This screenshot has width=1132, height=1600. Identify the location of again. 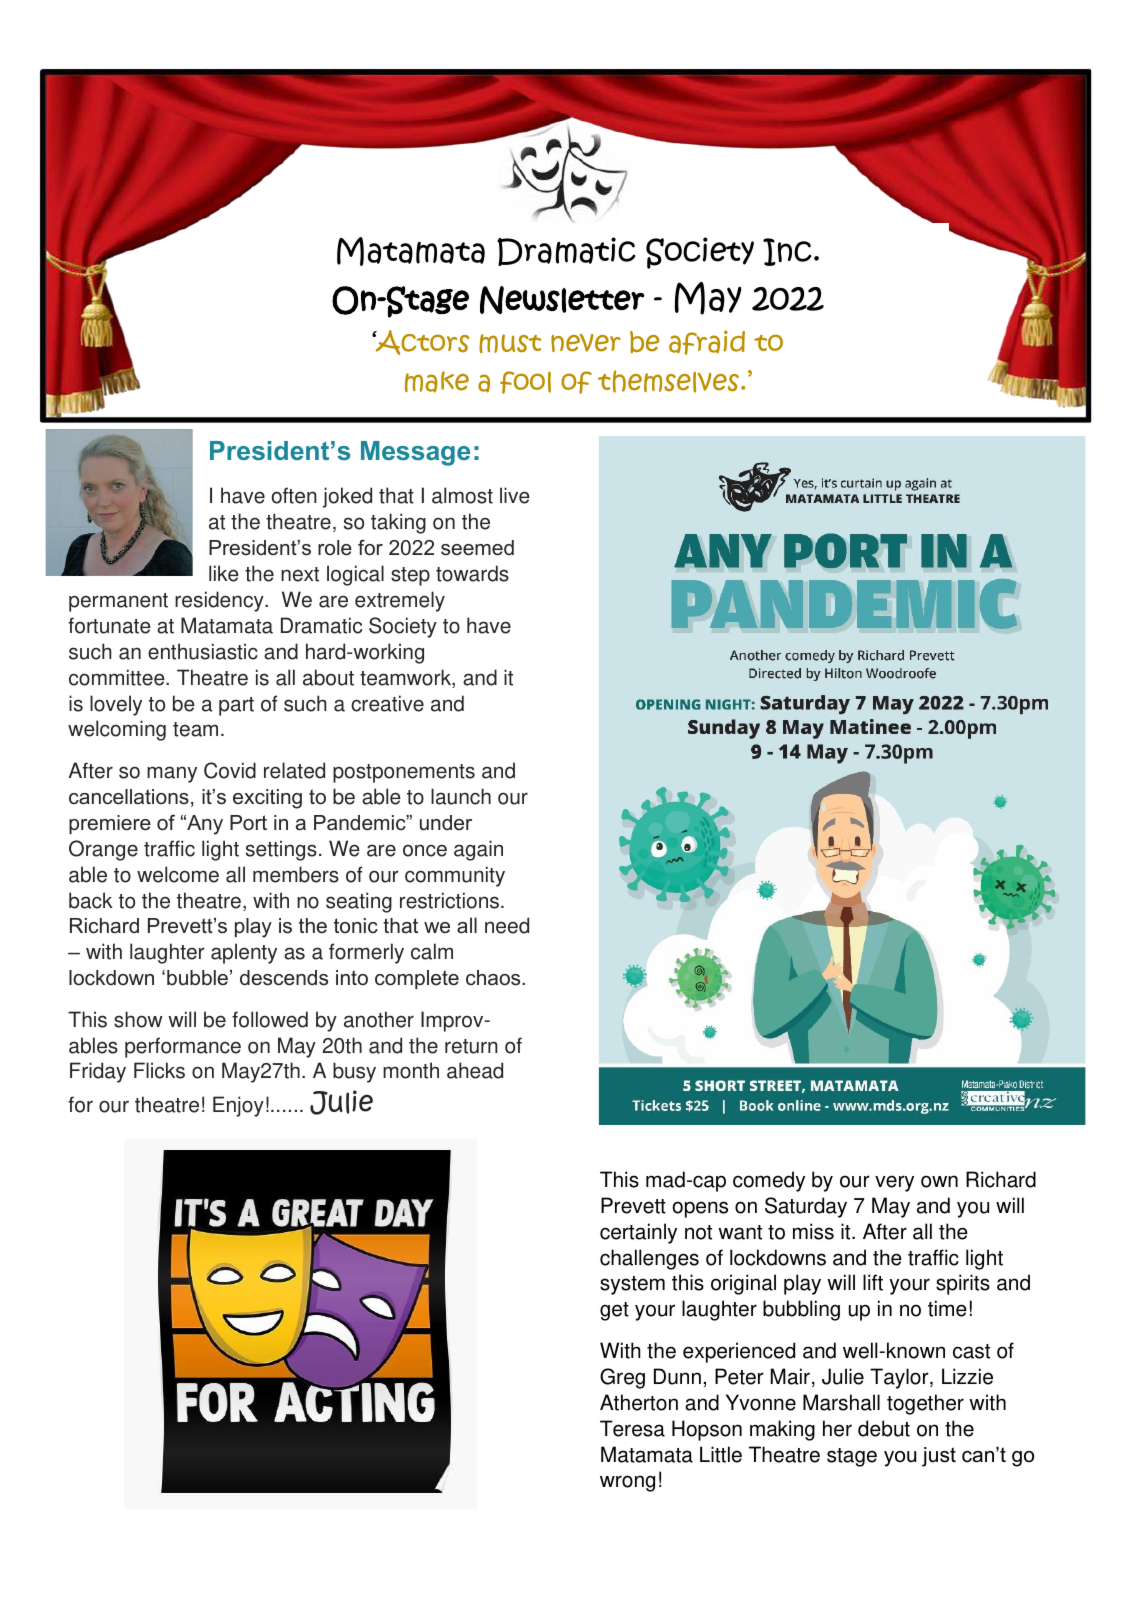
(478, 850).
